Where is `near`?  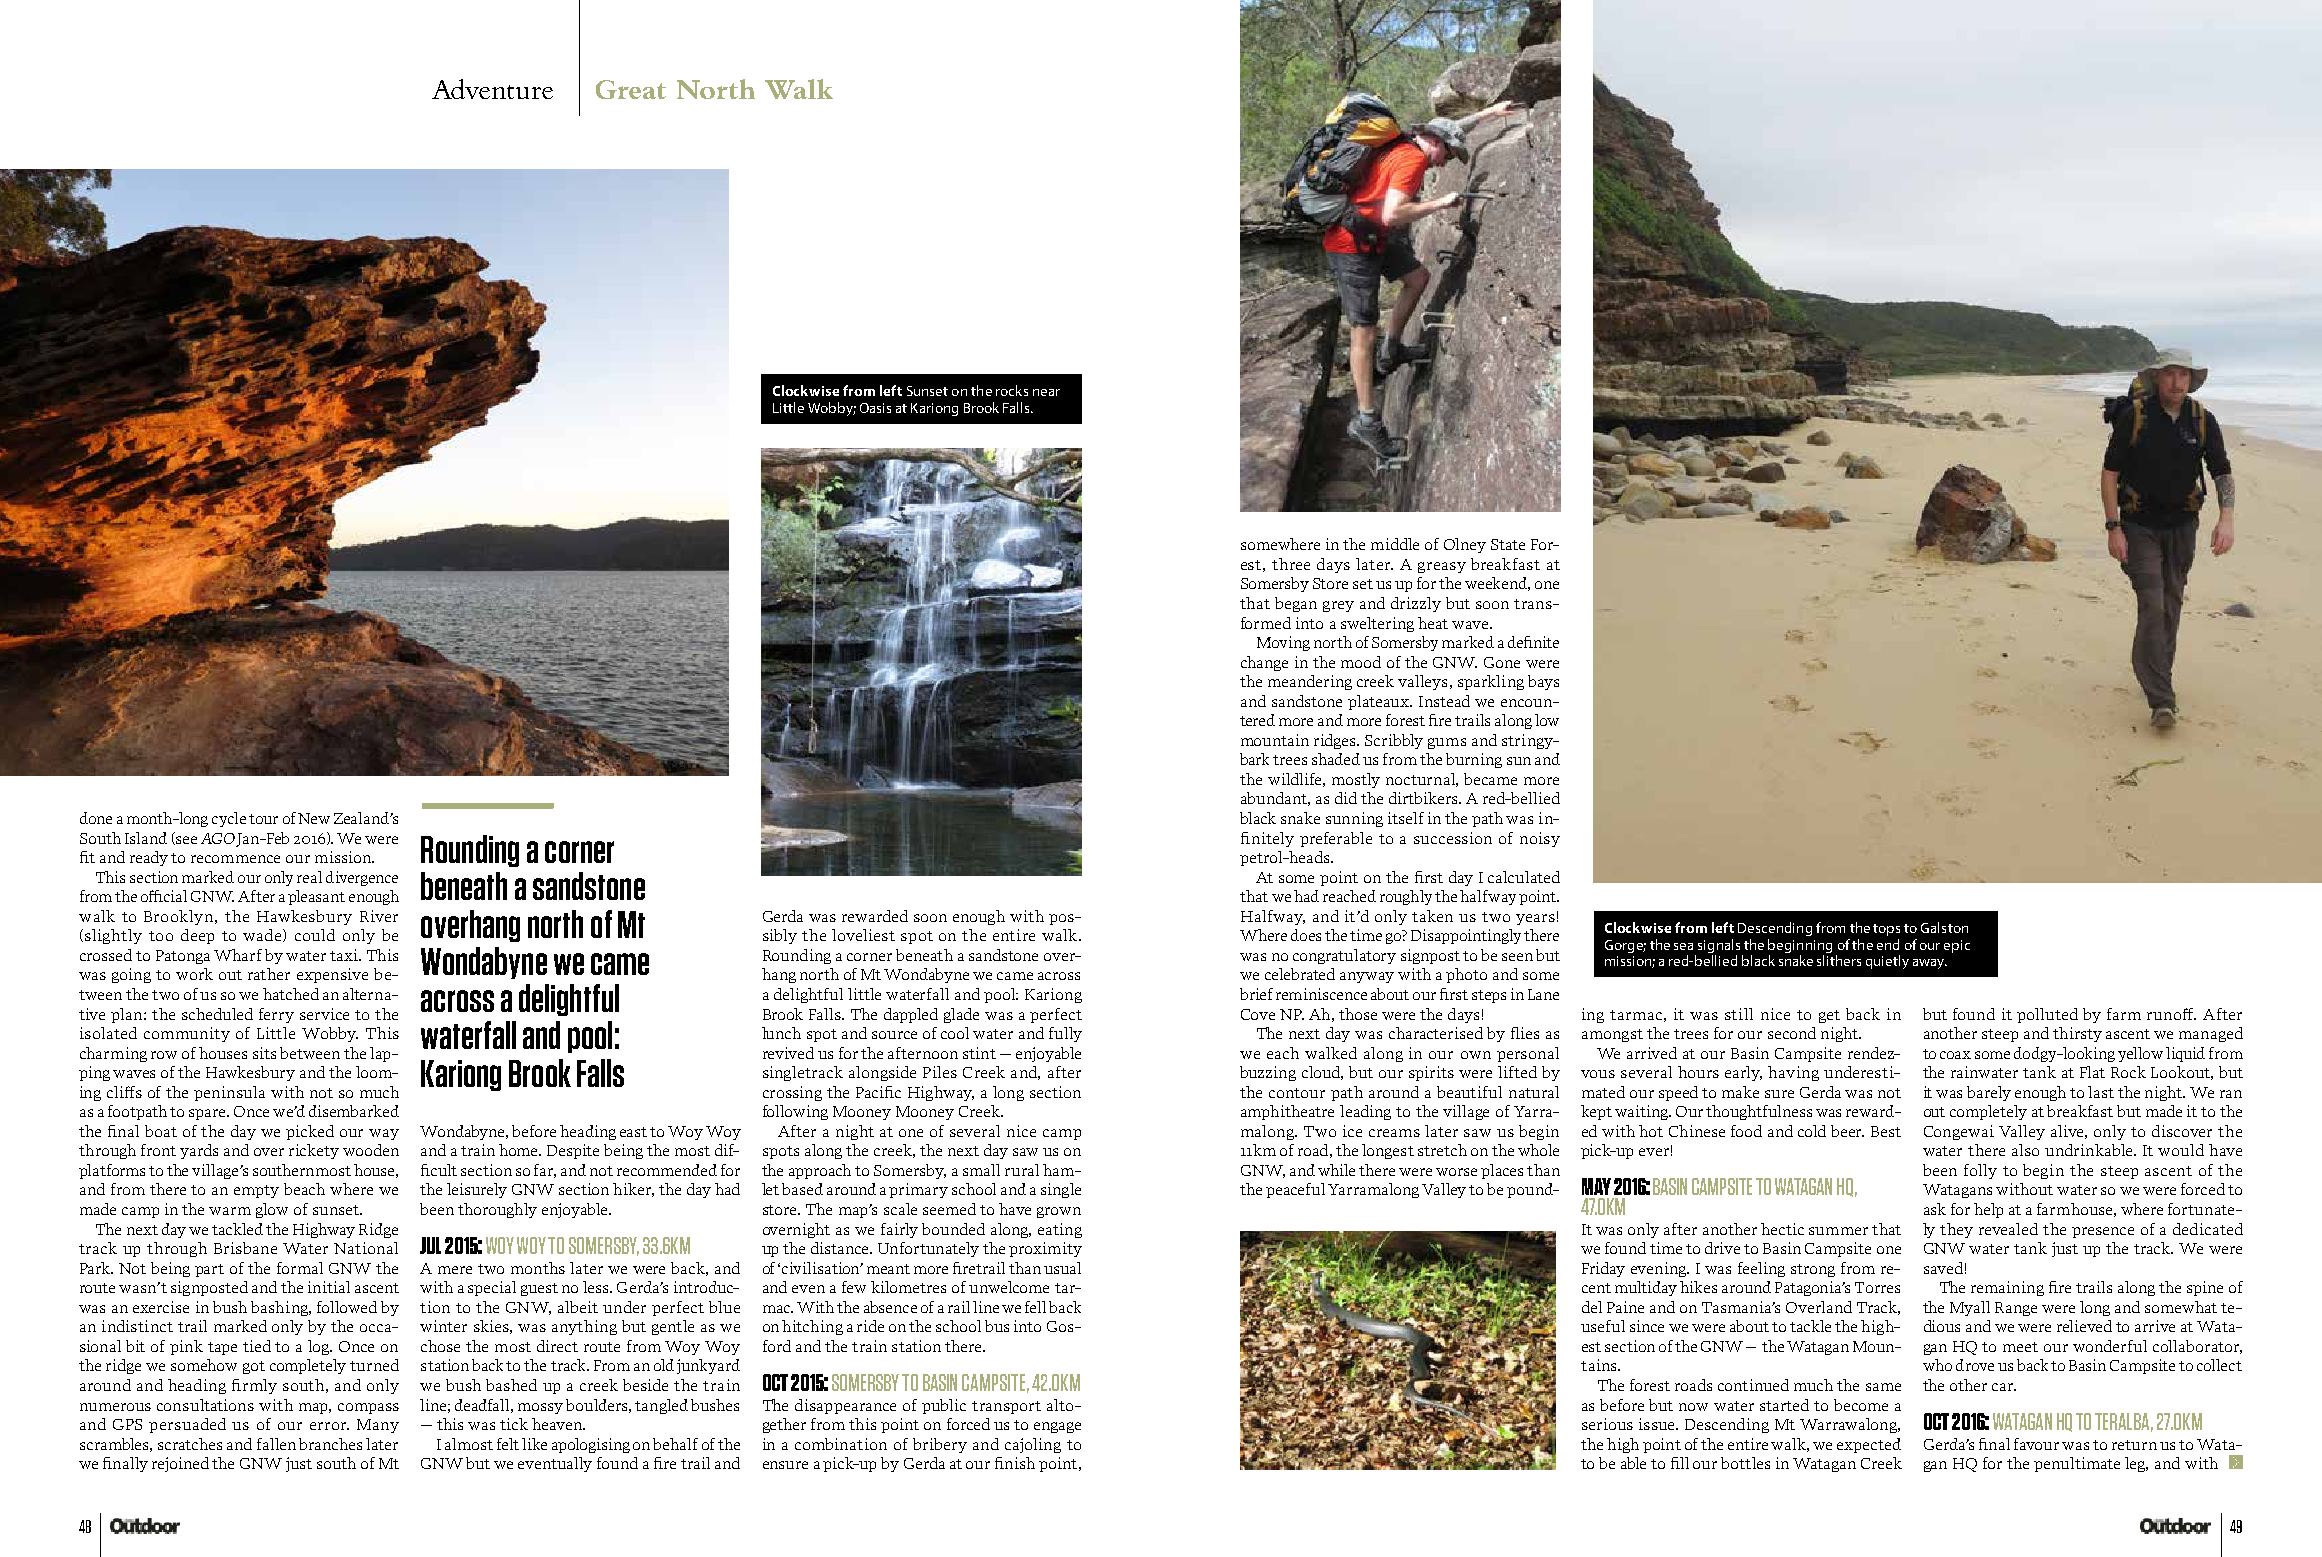 near is located at coordinates (1046, 392).
